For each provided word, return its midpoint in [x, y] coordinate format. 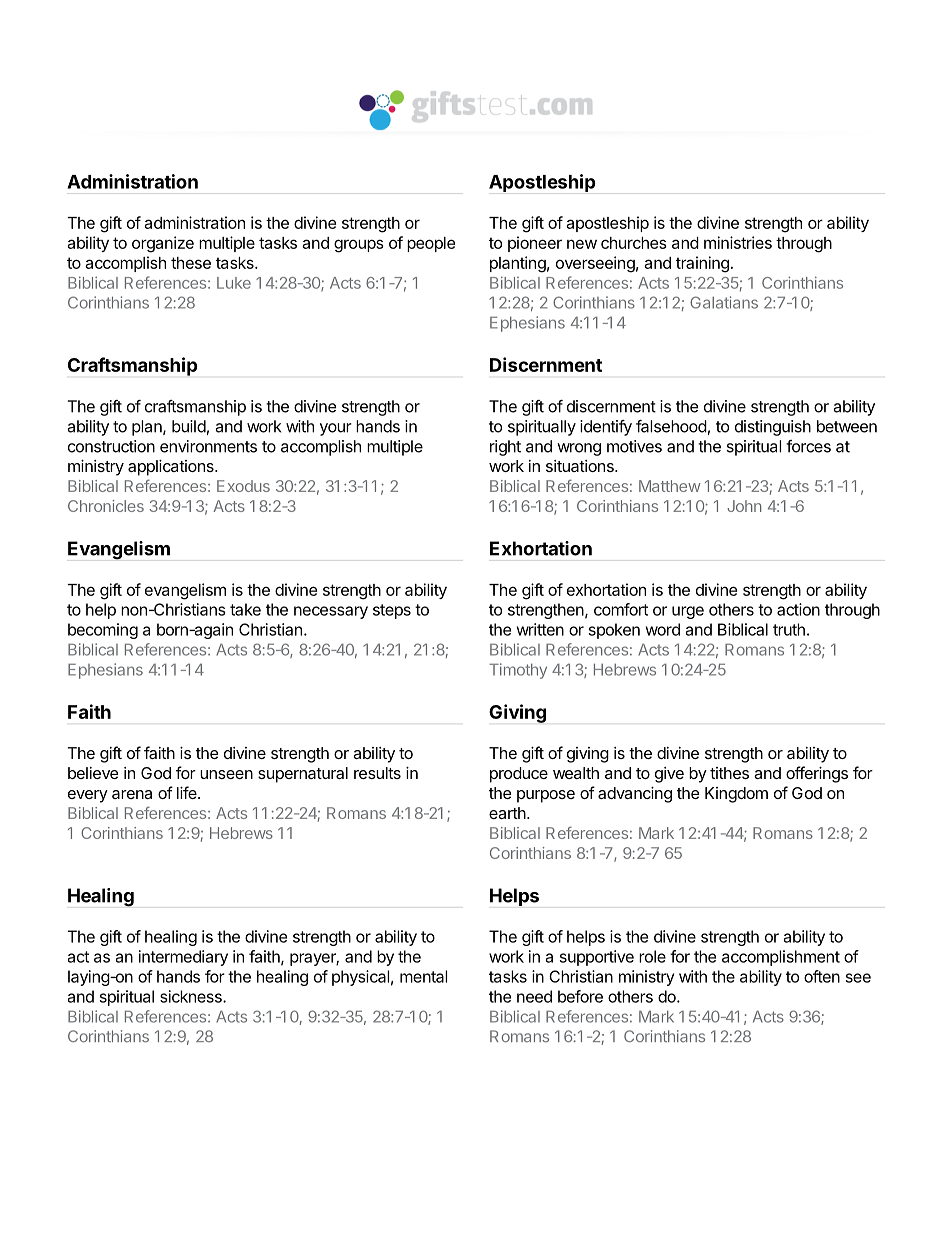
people [431, 244]
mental [423, 976]
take [245, 609]
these [191, 263]
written [540, 629]
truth [789, 629]
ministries [738, 242]
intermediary [183, 958]
